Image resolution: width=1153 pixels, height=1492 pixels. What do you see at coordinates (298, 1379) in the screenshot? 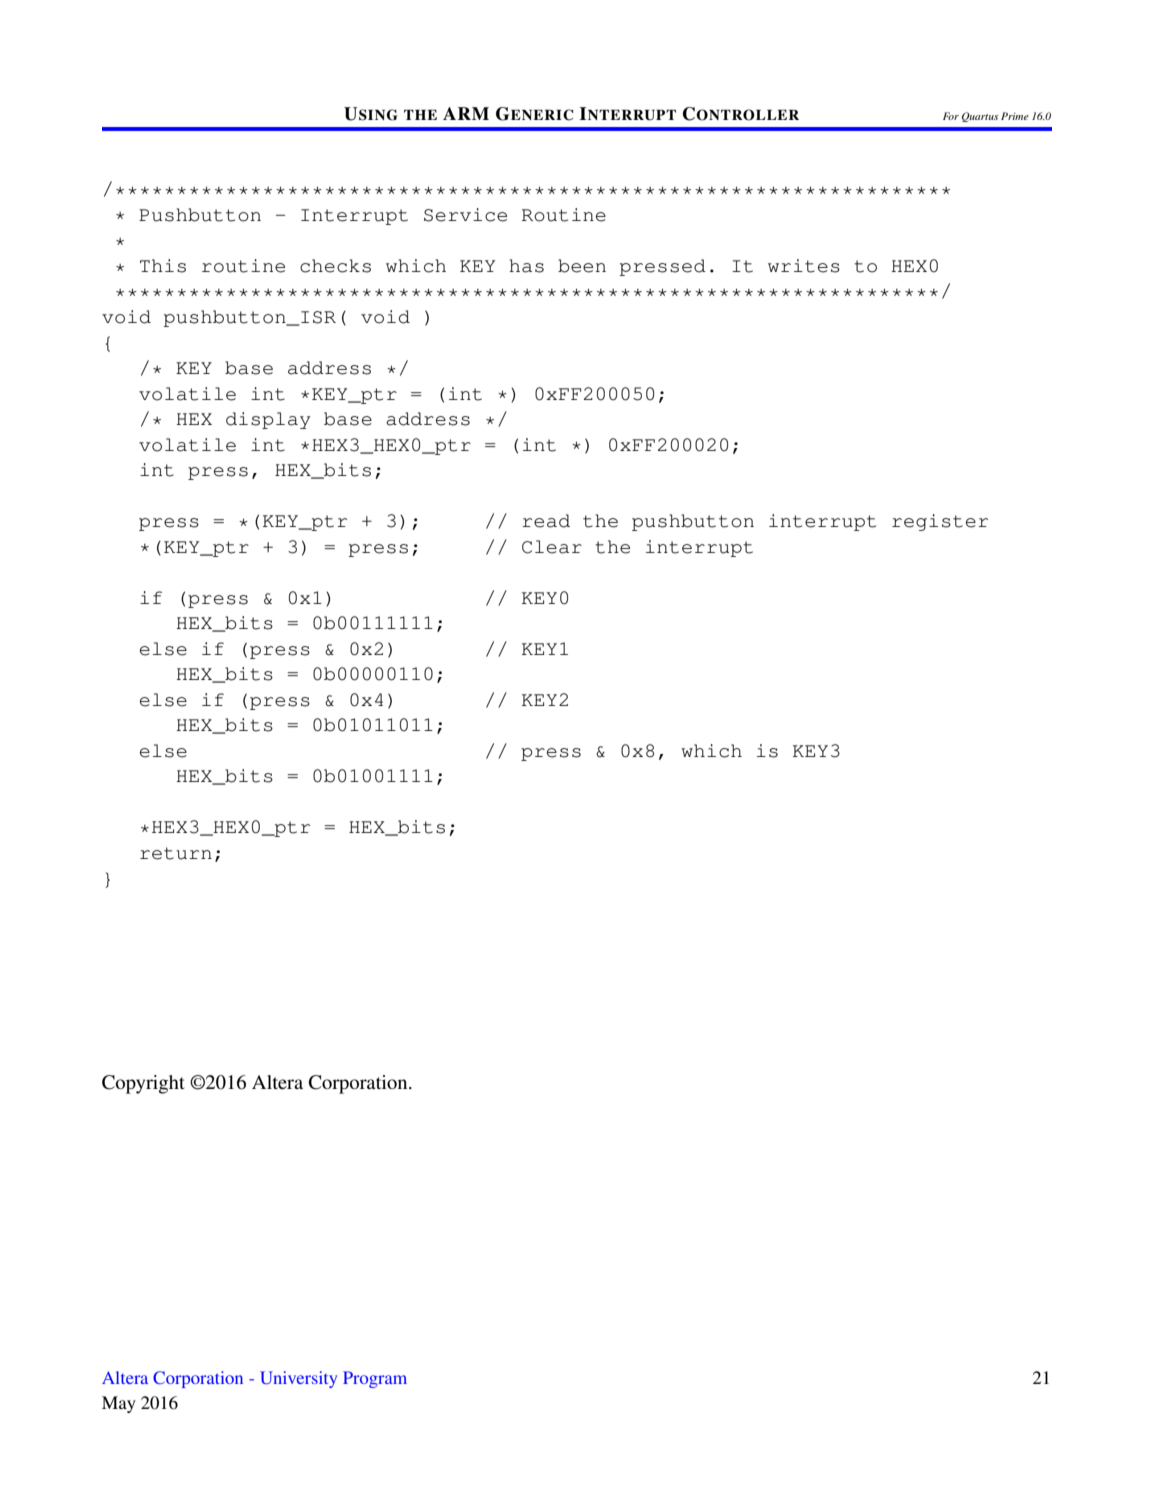
I see `University` at bounding box center [298, 1379].
